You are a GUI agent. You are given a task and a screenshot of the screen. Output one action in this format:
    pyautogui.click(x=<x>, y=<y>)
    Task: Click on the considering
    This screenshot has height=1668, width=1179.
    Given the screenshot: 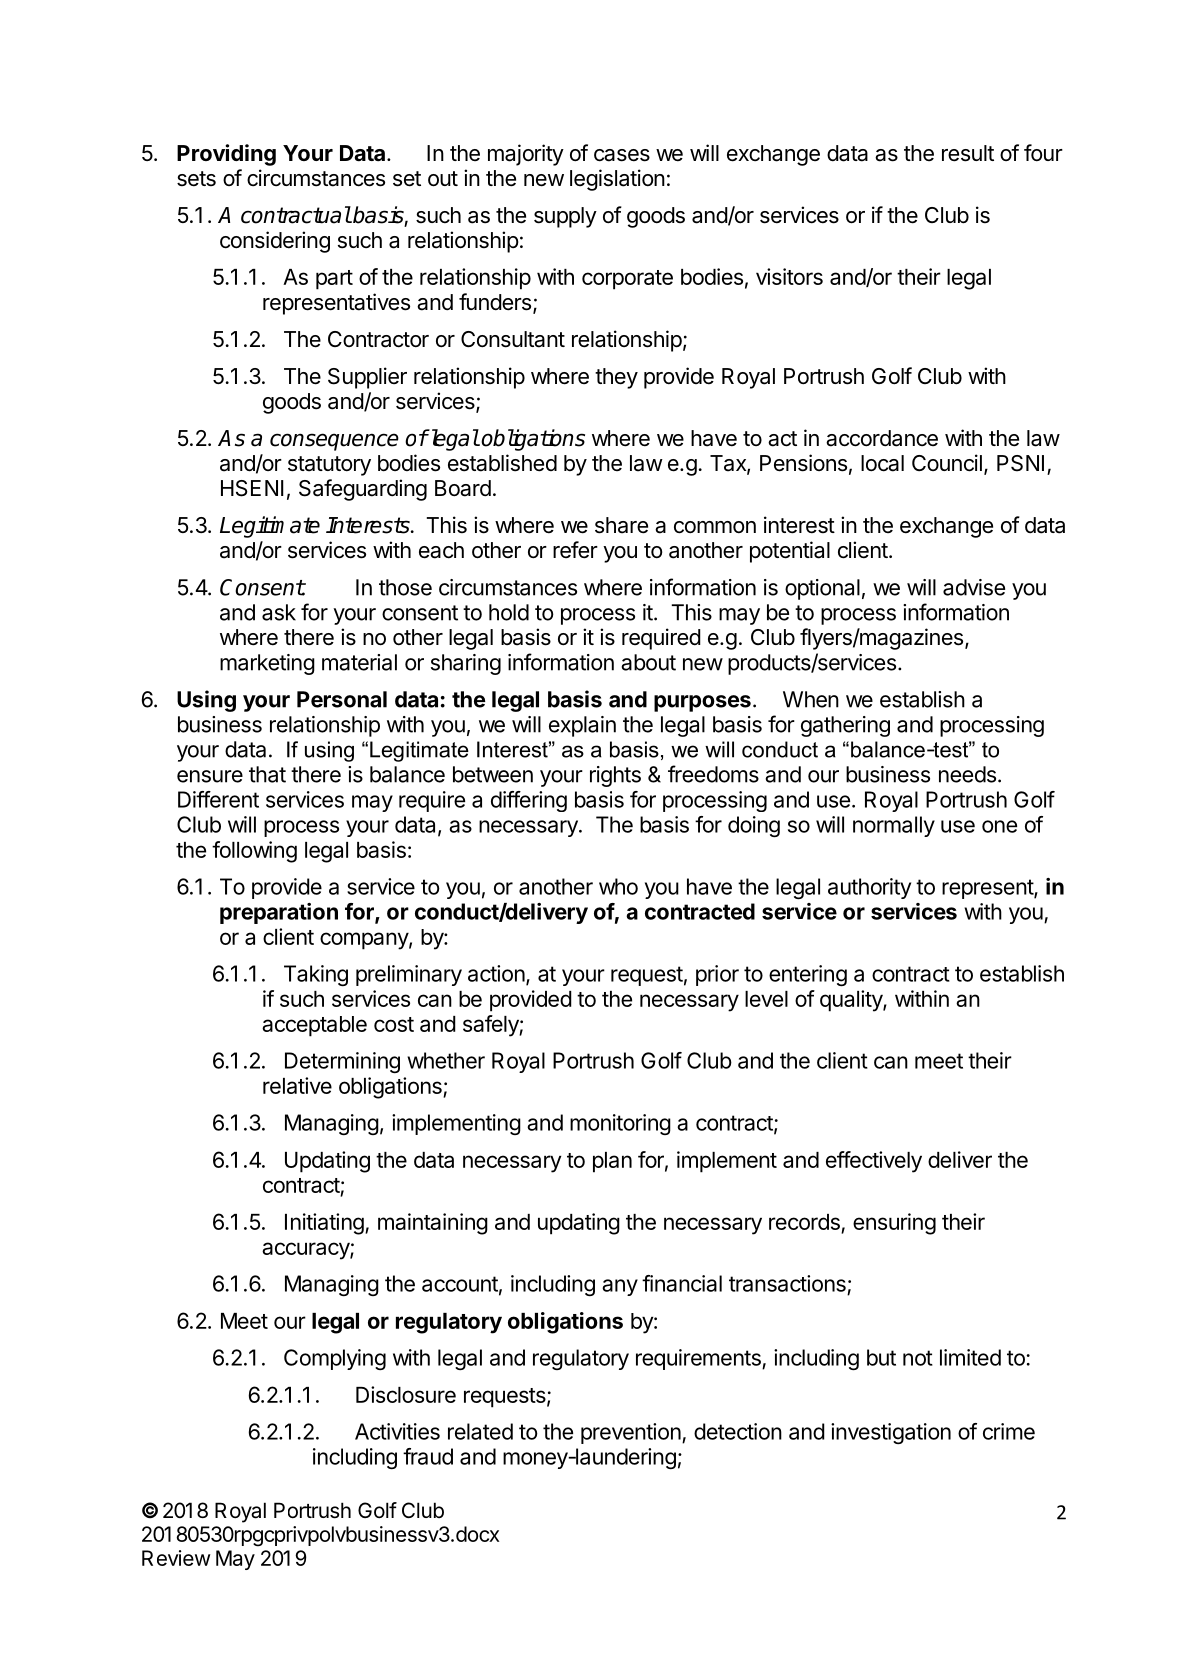 What is the action you would take?
    pyautogui.click(x=275, y=242)
